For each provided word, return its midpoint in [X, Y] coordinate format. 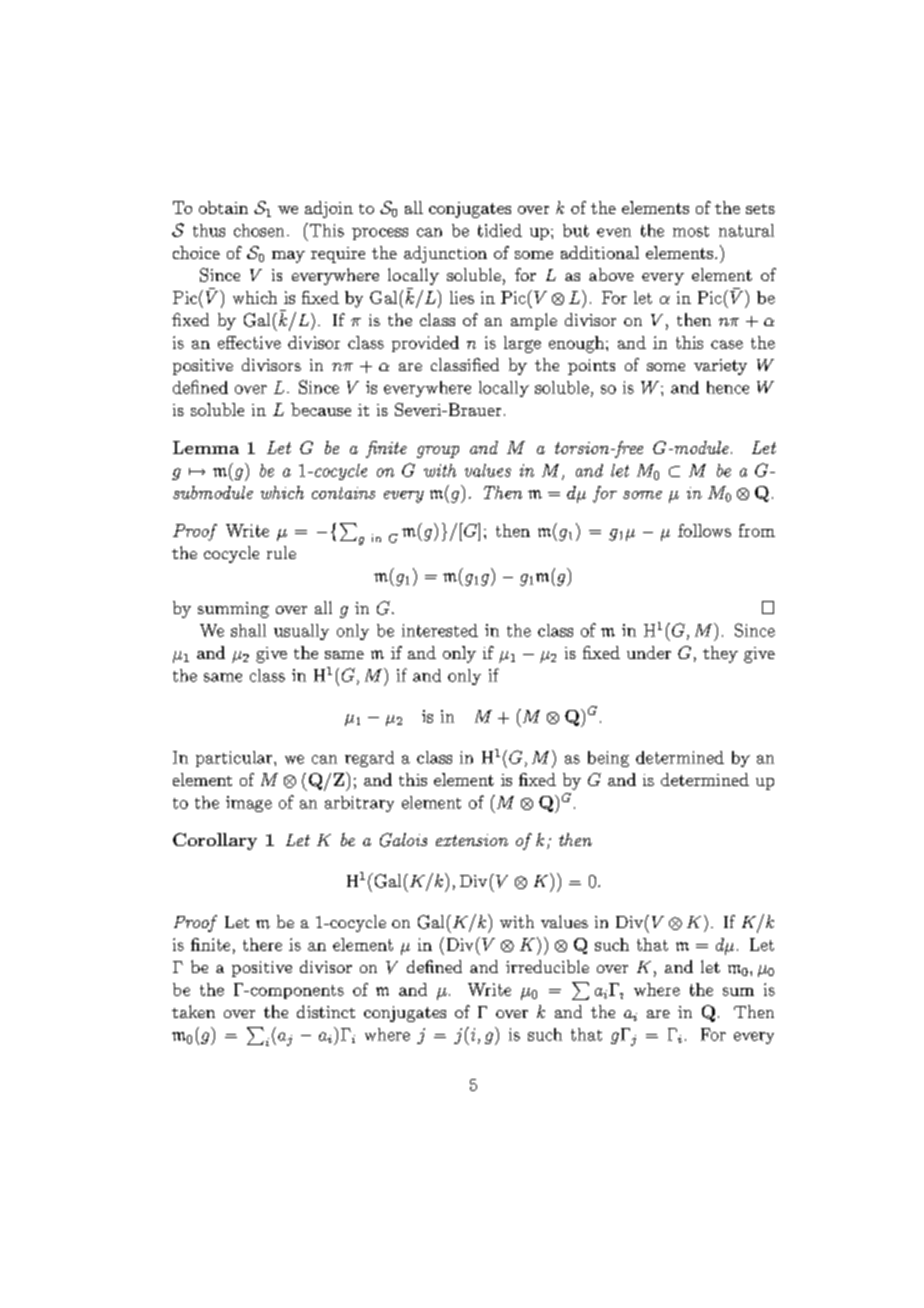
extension [472, 840]
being [608, 759]
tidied [500, 230]
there [262, 944]
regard [369, 759]
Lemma [206, 447]
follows [704, 530]
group [438, 452]
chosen [259, 230]
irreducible [547, 966]
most [691, 231]
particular [235, 759]
